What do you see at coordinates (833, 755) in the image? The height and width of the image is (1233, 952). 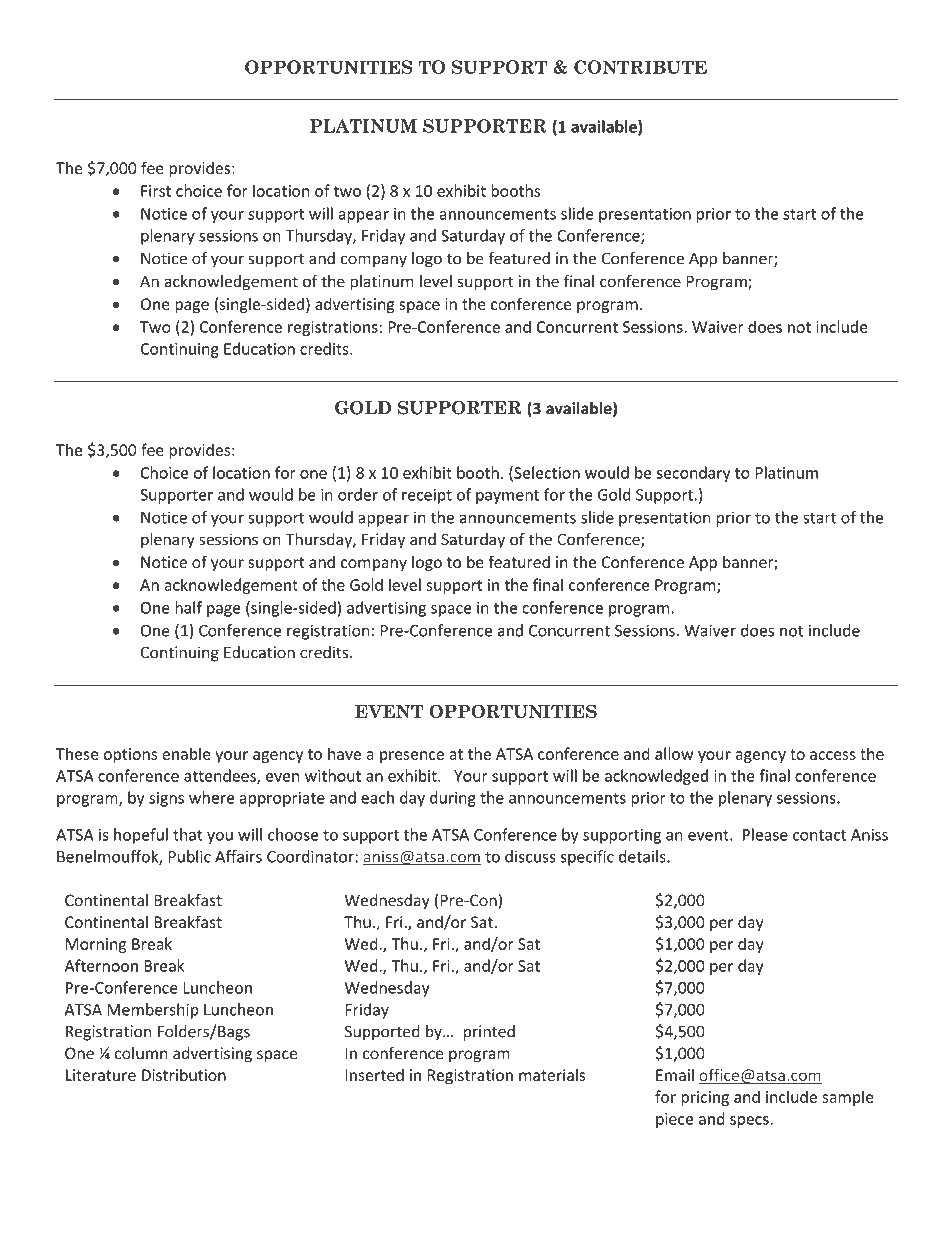 I see `access` at bounding box center [833, 755].
